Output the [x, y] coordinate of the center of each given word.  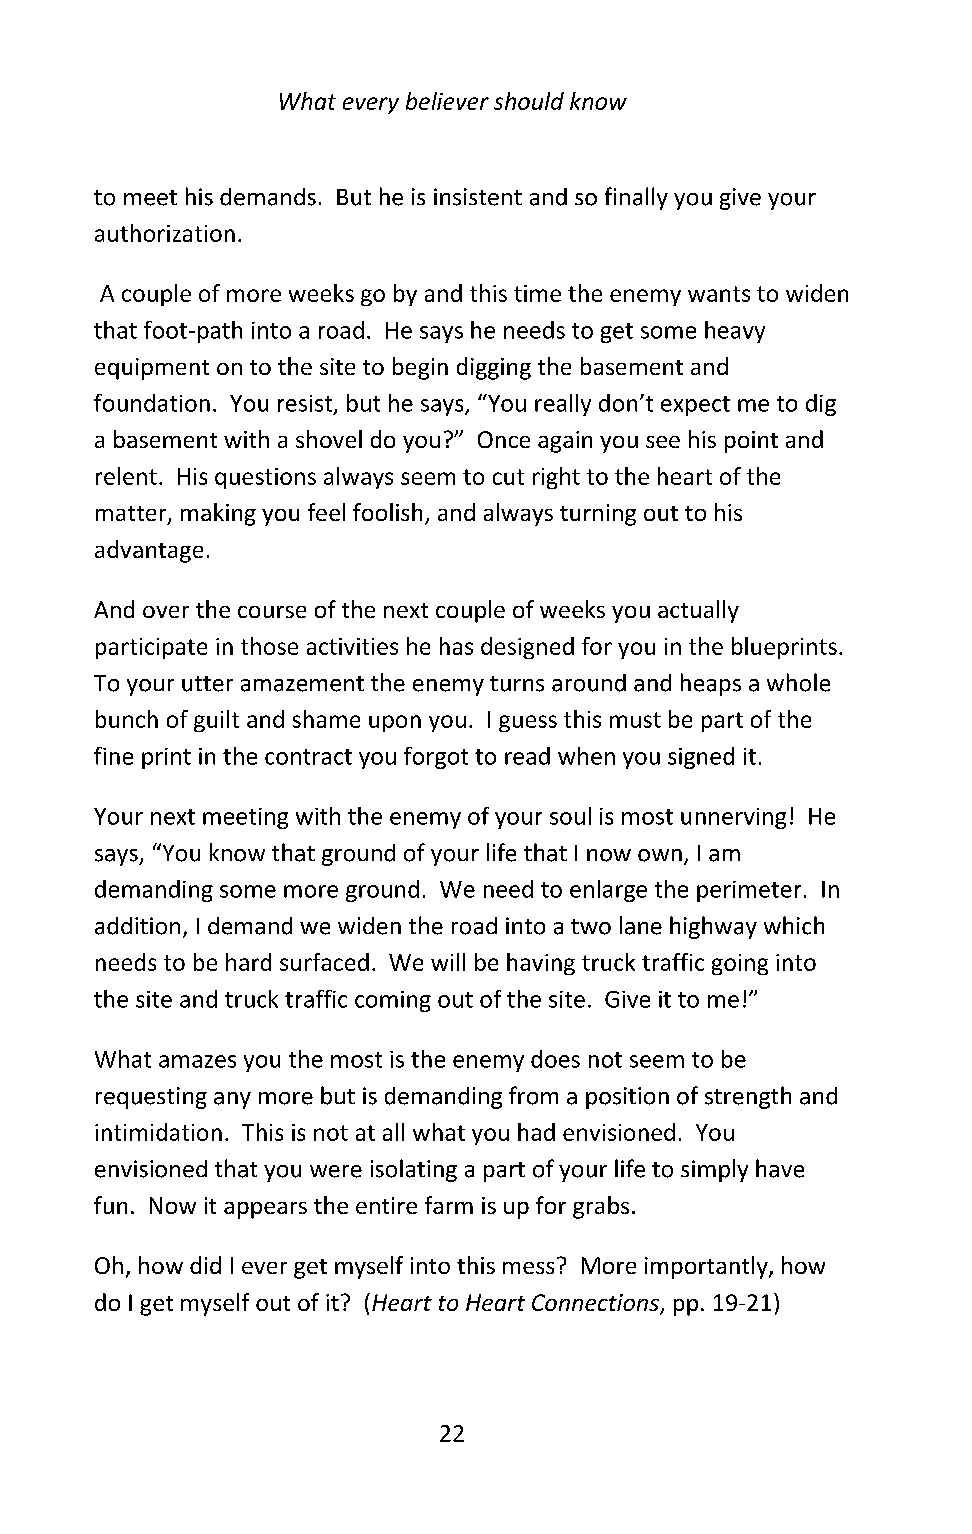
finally [636, 198]
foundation [152, 403]
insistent [478, 197]
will [448, 962]
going [740, 964]
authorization [165, 233]
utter [207, 684]
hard [248, 962]
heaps [711, 684]
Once [504, 439]
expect [695, 406]
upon [395, 723]
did [205, 1265]
